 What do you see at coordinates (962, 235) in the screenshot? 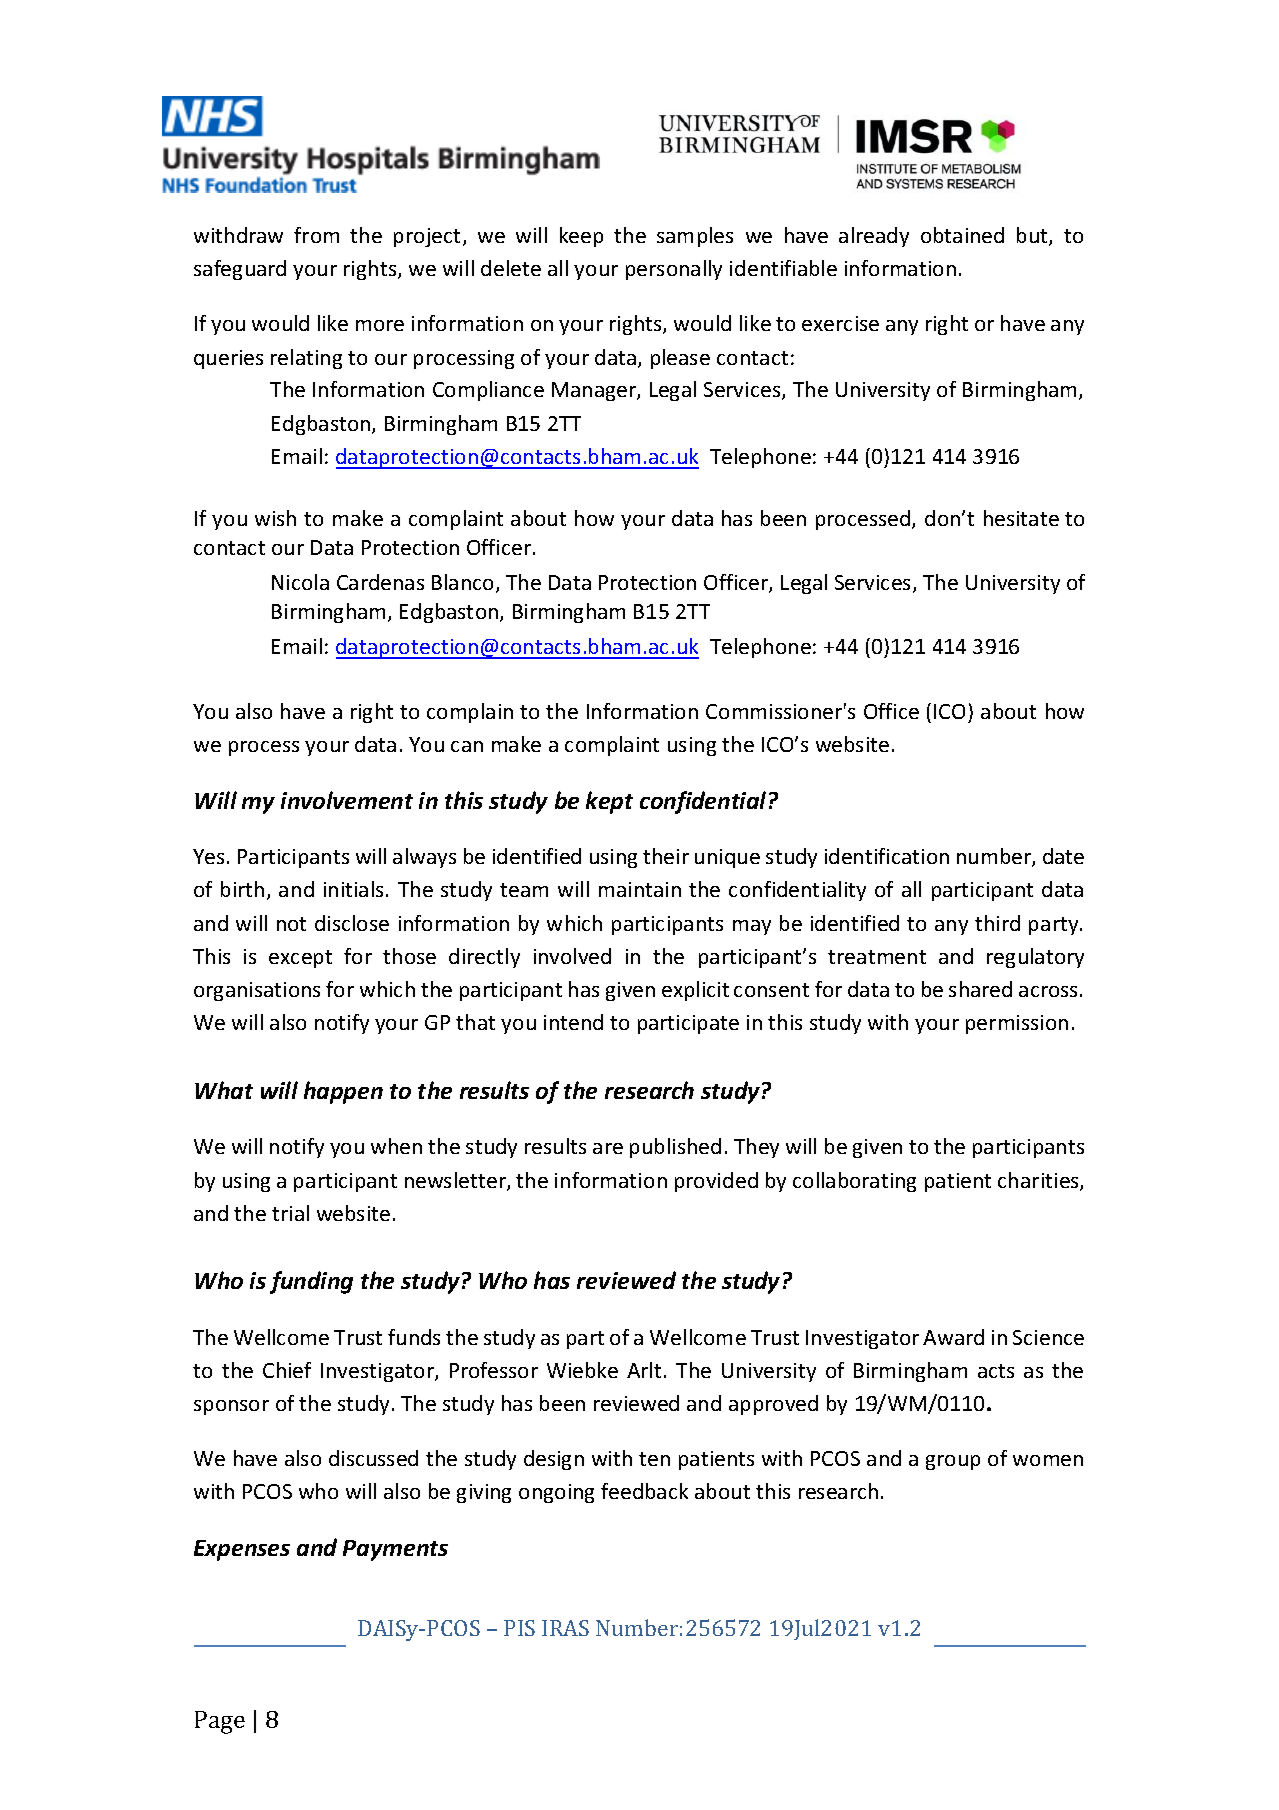
I see `obtained` at bounding box center [962, 235].
